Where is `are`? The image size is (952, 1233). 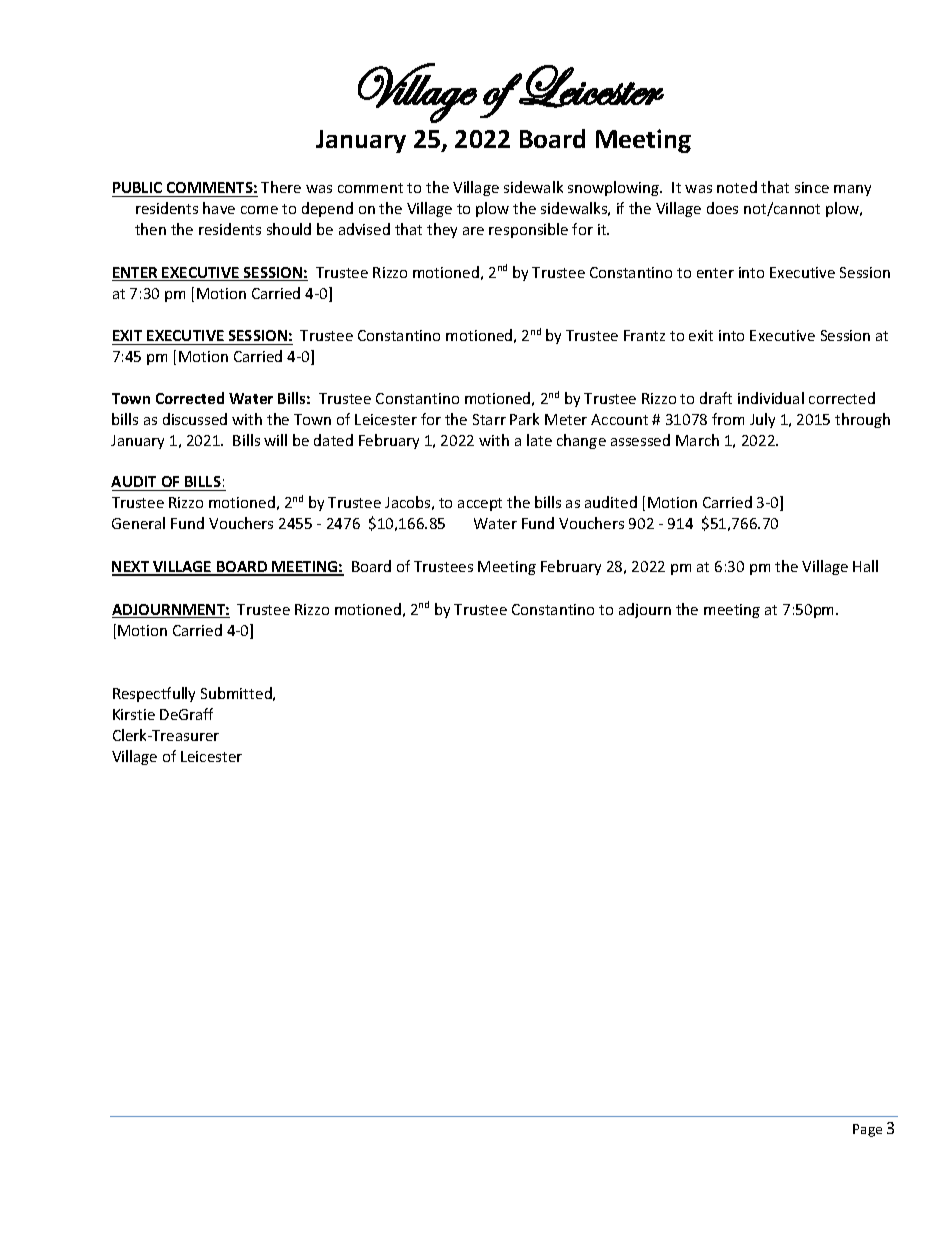 are is located at coordinates (473, 231).
